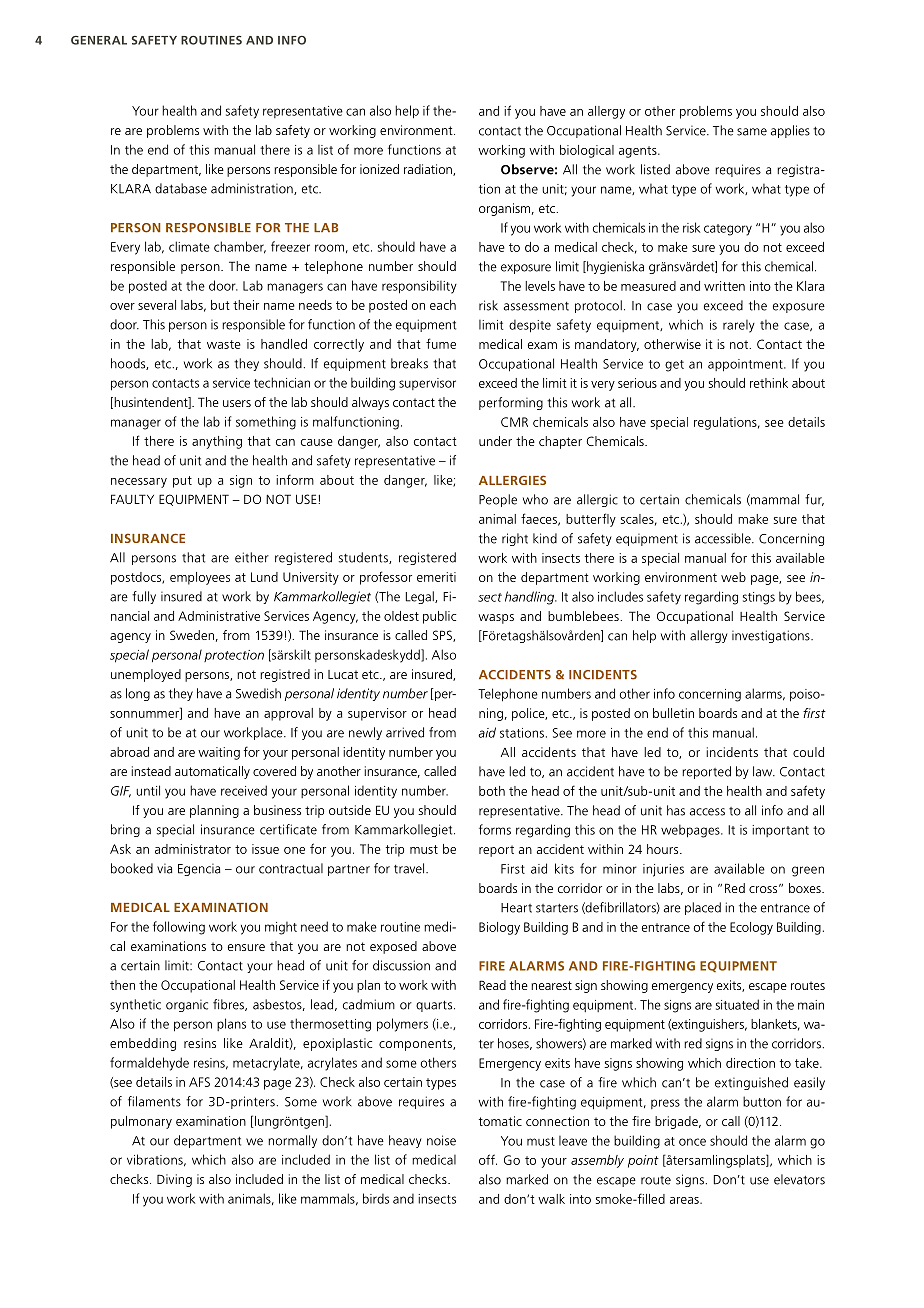 This image has width=924, height=1308. I want to click on Biology, so click(499, 928).
